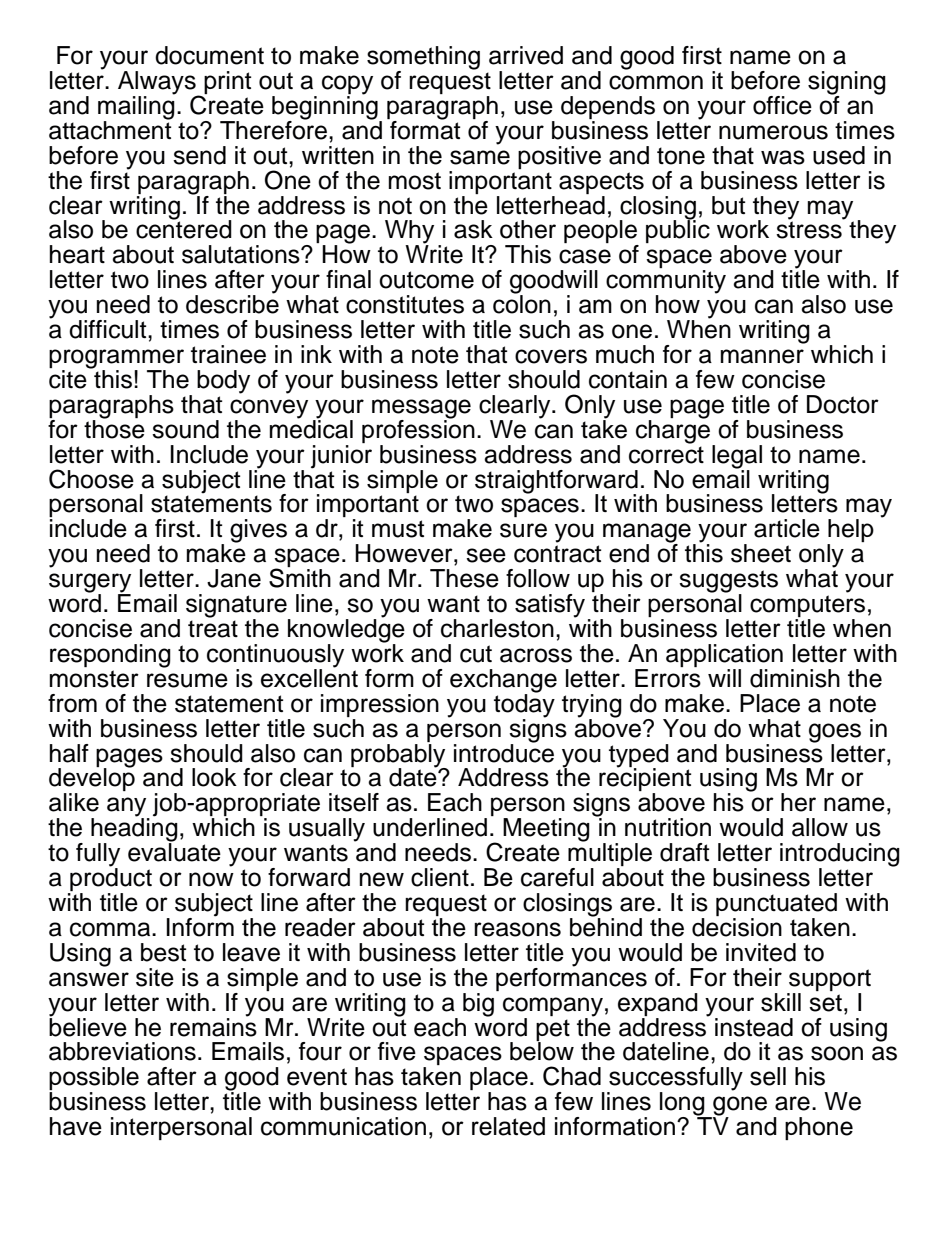 This screenshot has height=1233, width=952. What do you see at coordinates (835, 734) in the screenshot?
I see `goes` at bounding box center [835, 734].
